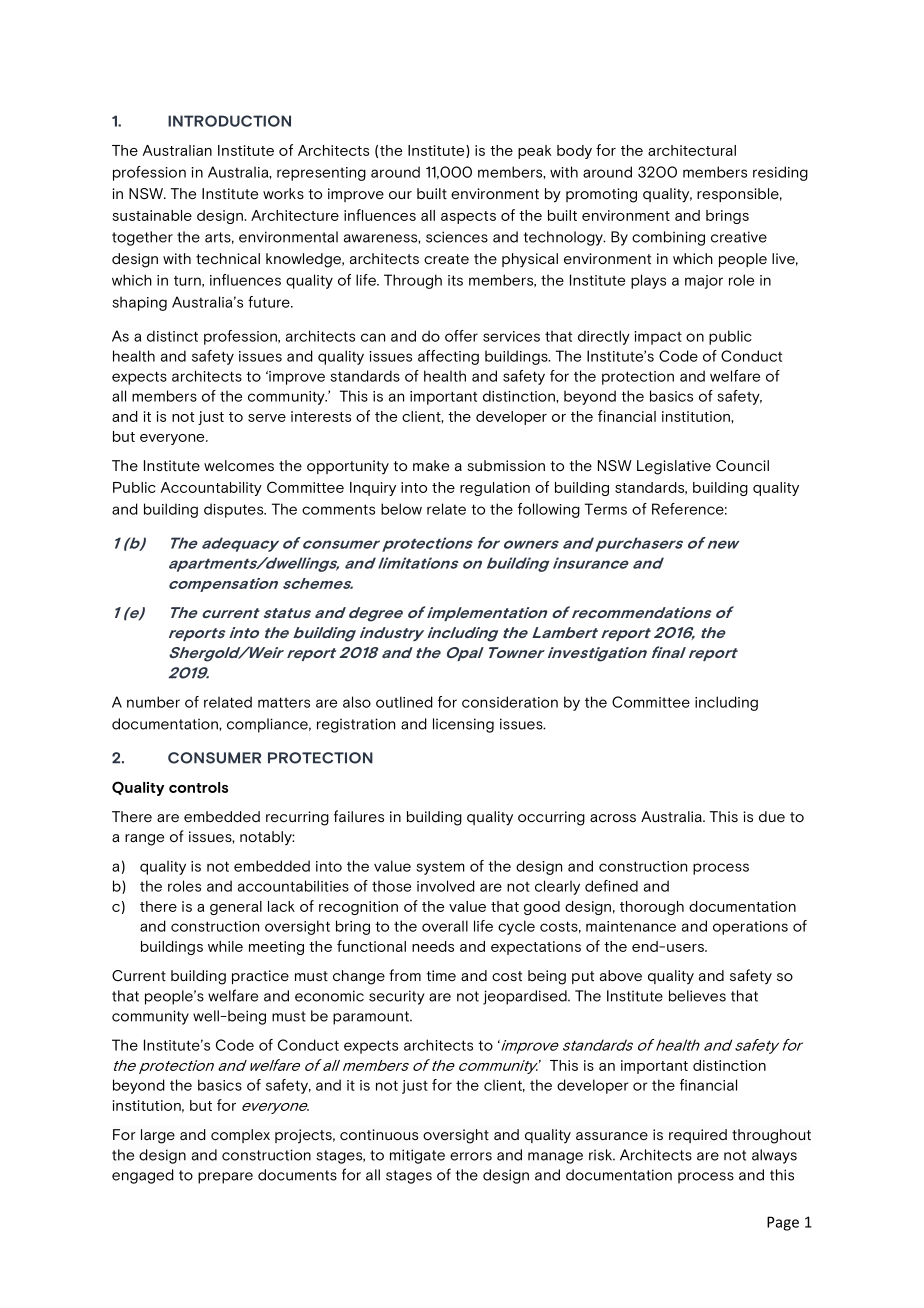  I want to click on architectural, so click(692, 150).
